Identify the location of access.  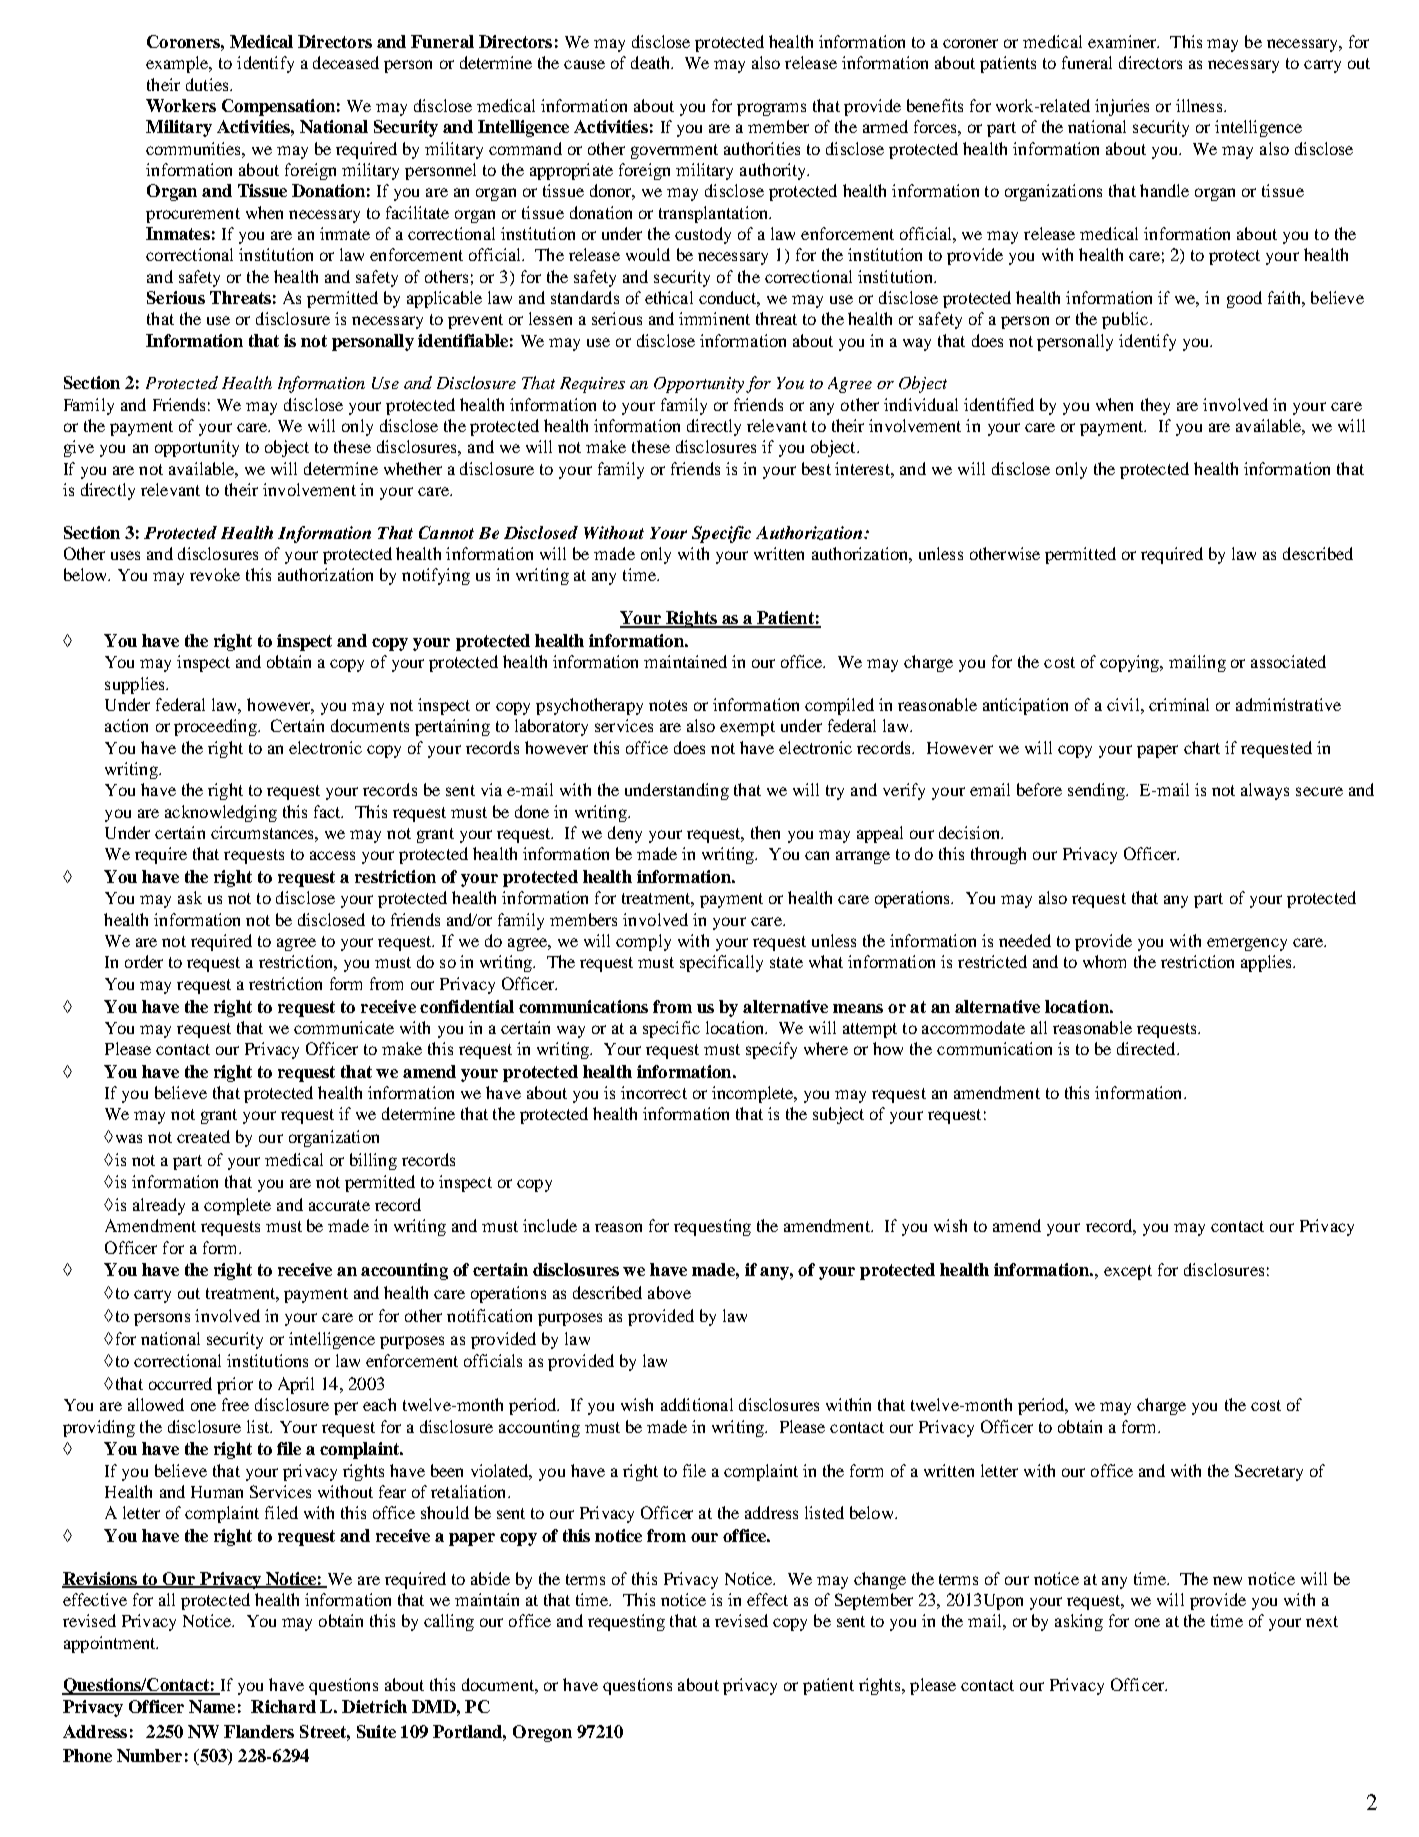
(332, 855).
